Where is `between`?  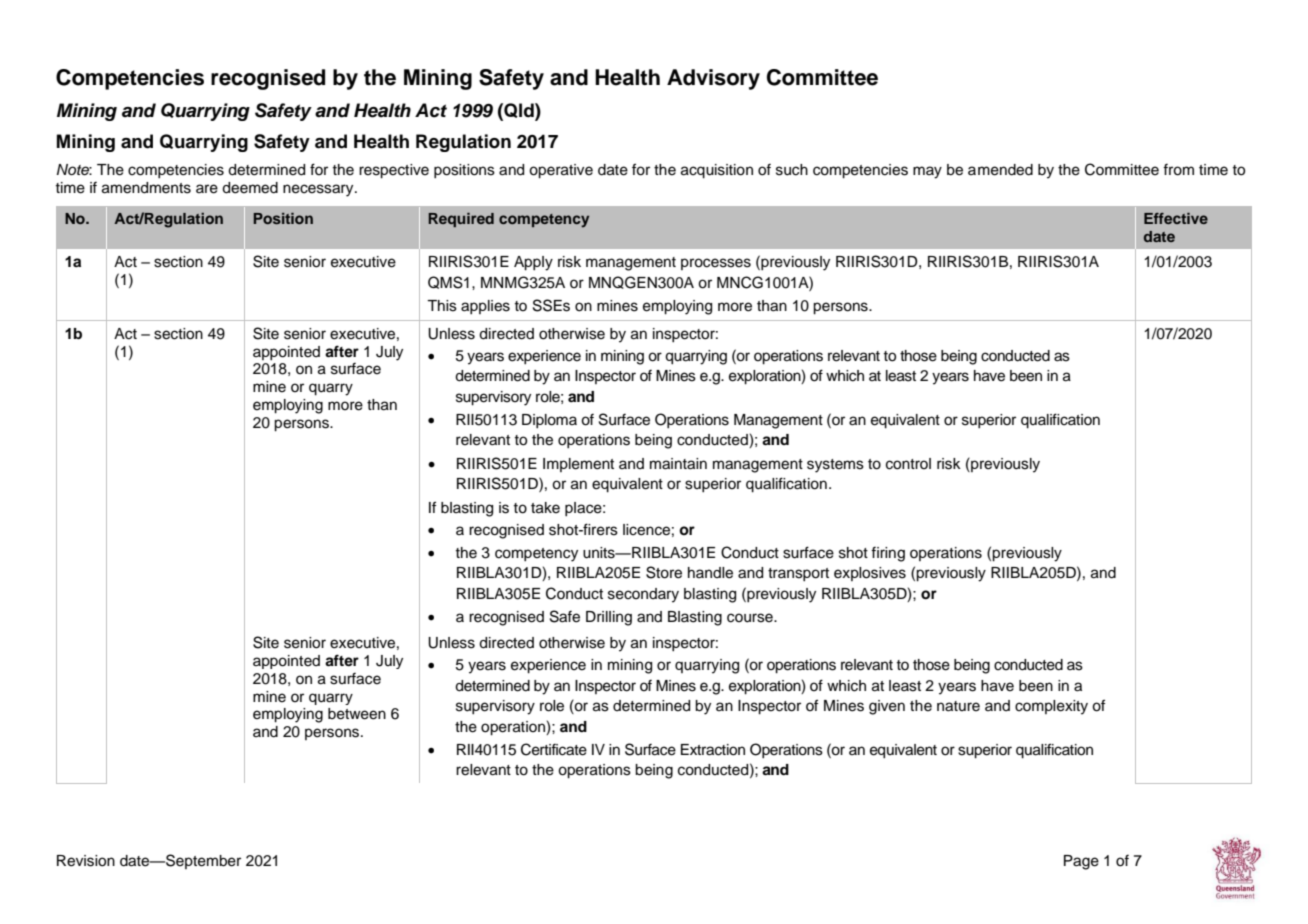 between is located at coordinates (357, 714).
